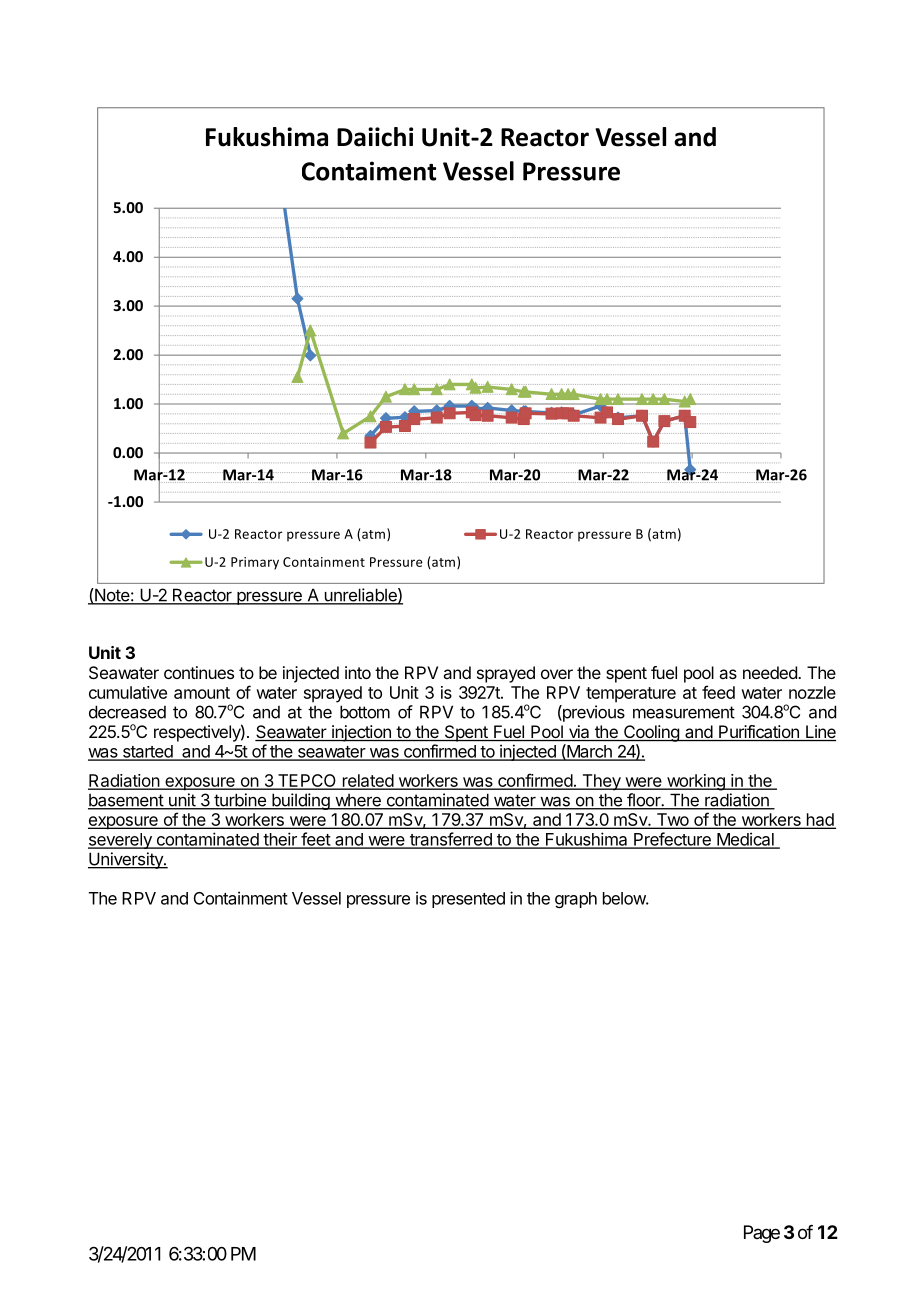  Describe the element at coordinates (468, 900) in the document. I see `presented` at that location.
